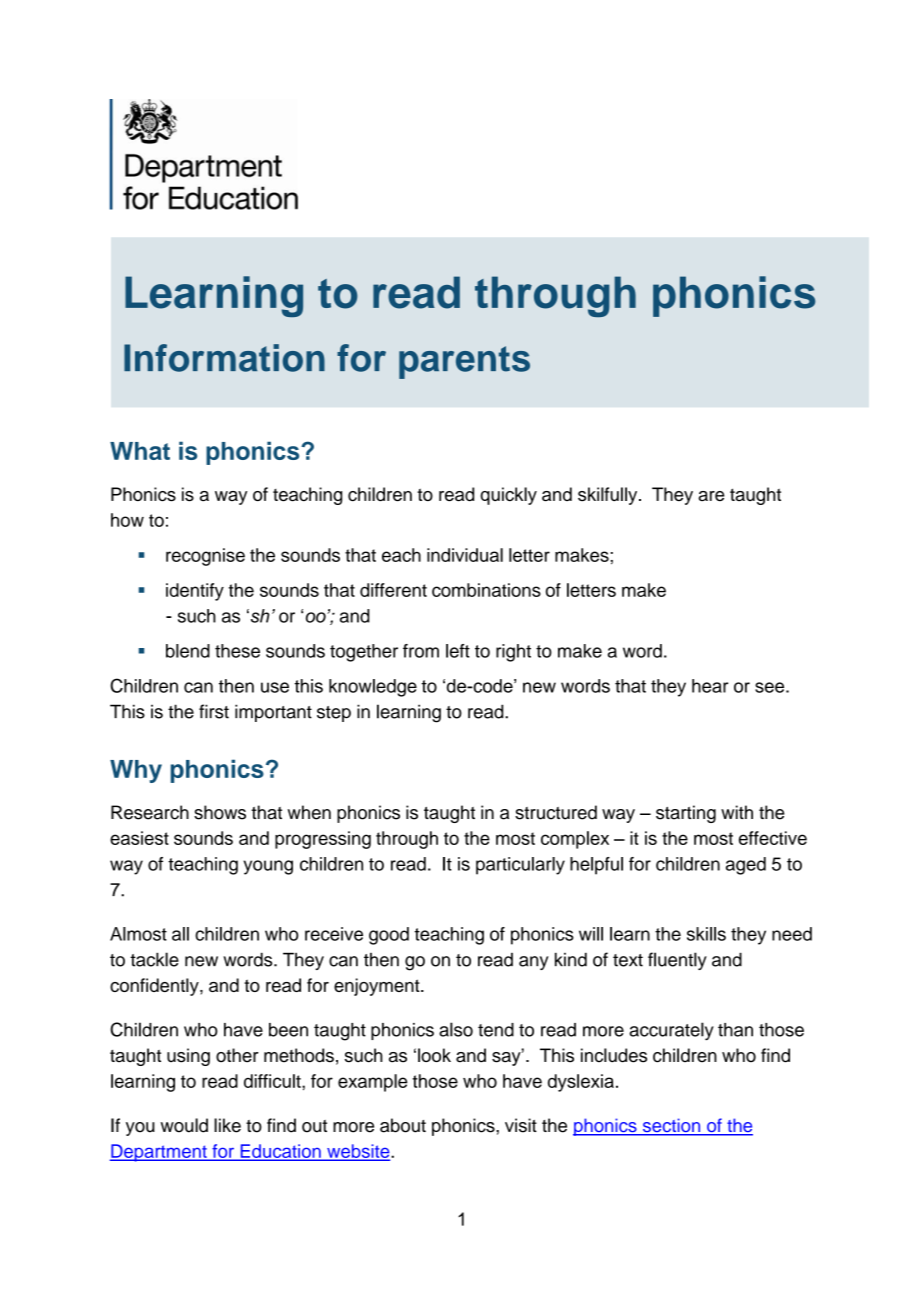 The width and height of the document is (924, 1307). Describe the element at coordinates (609, 496) in the document. I see `skilfully` at that location.
